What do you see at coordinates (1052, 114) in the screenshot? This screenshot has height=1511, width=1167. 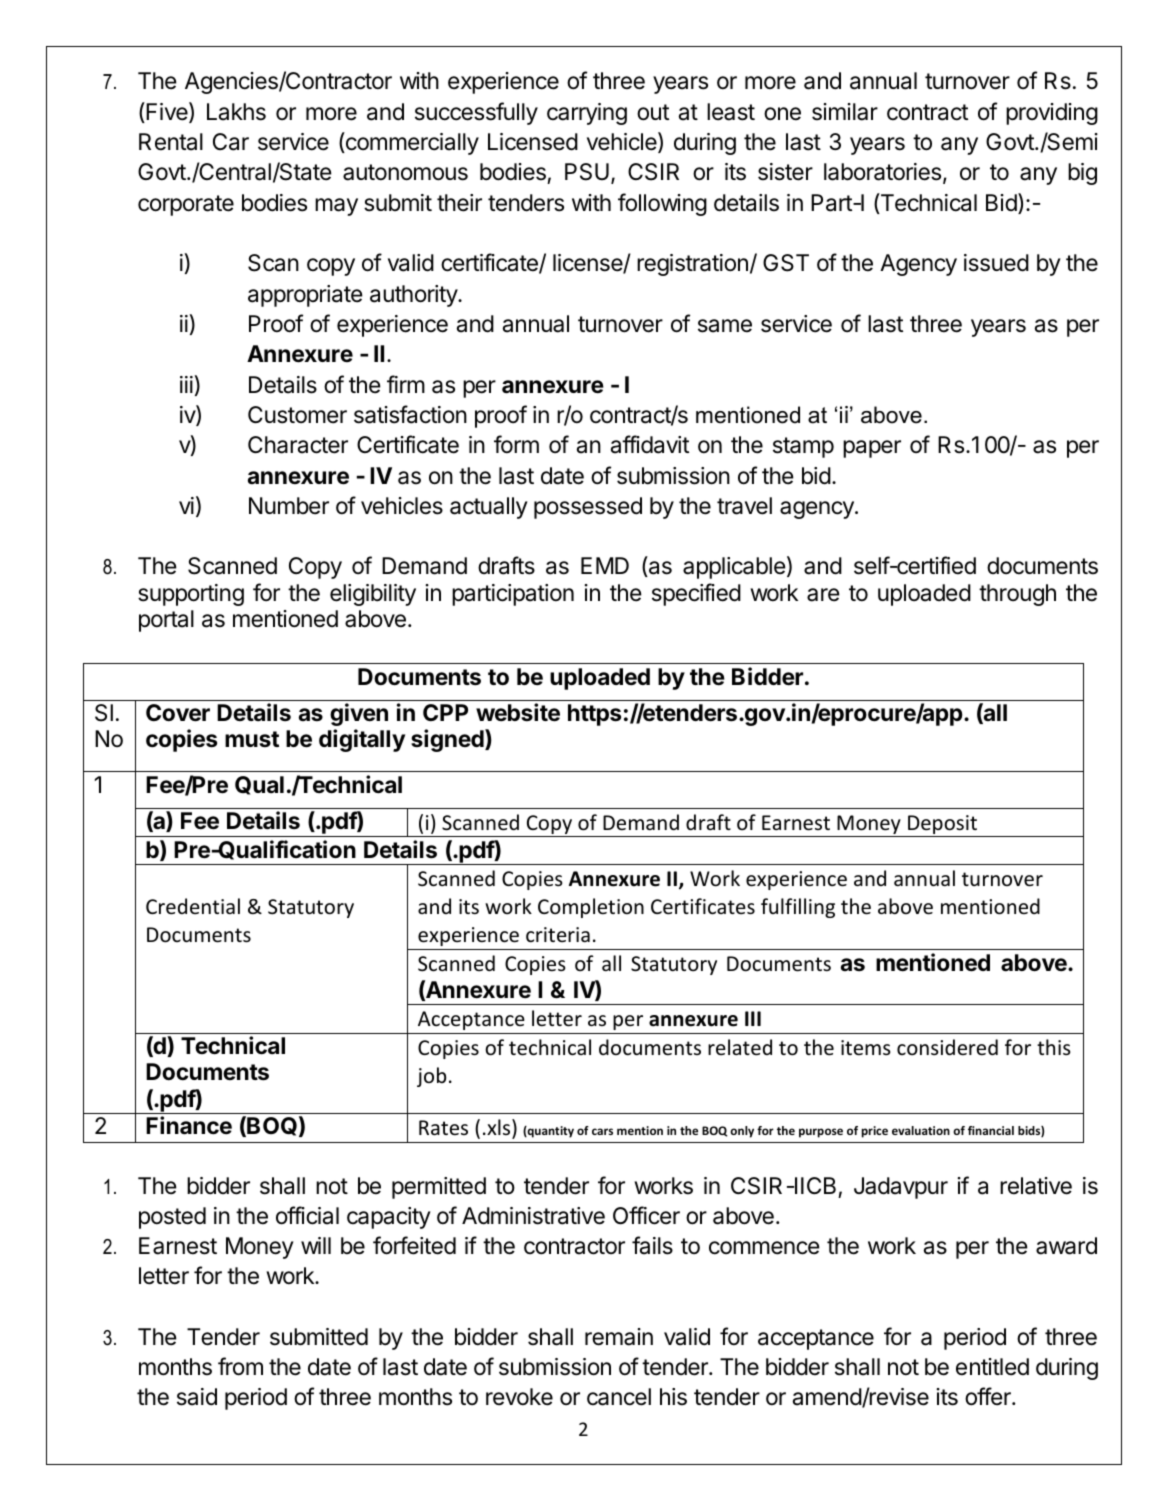 I see `providing` at bounding box center [1052, 114].
